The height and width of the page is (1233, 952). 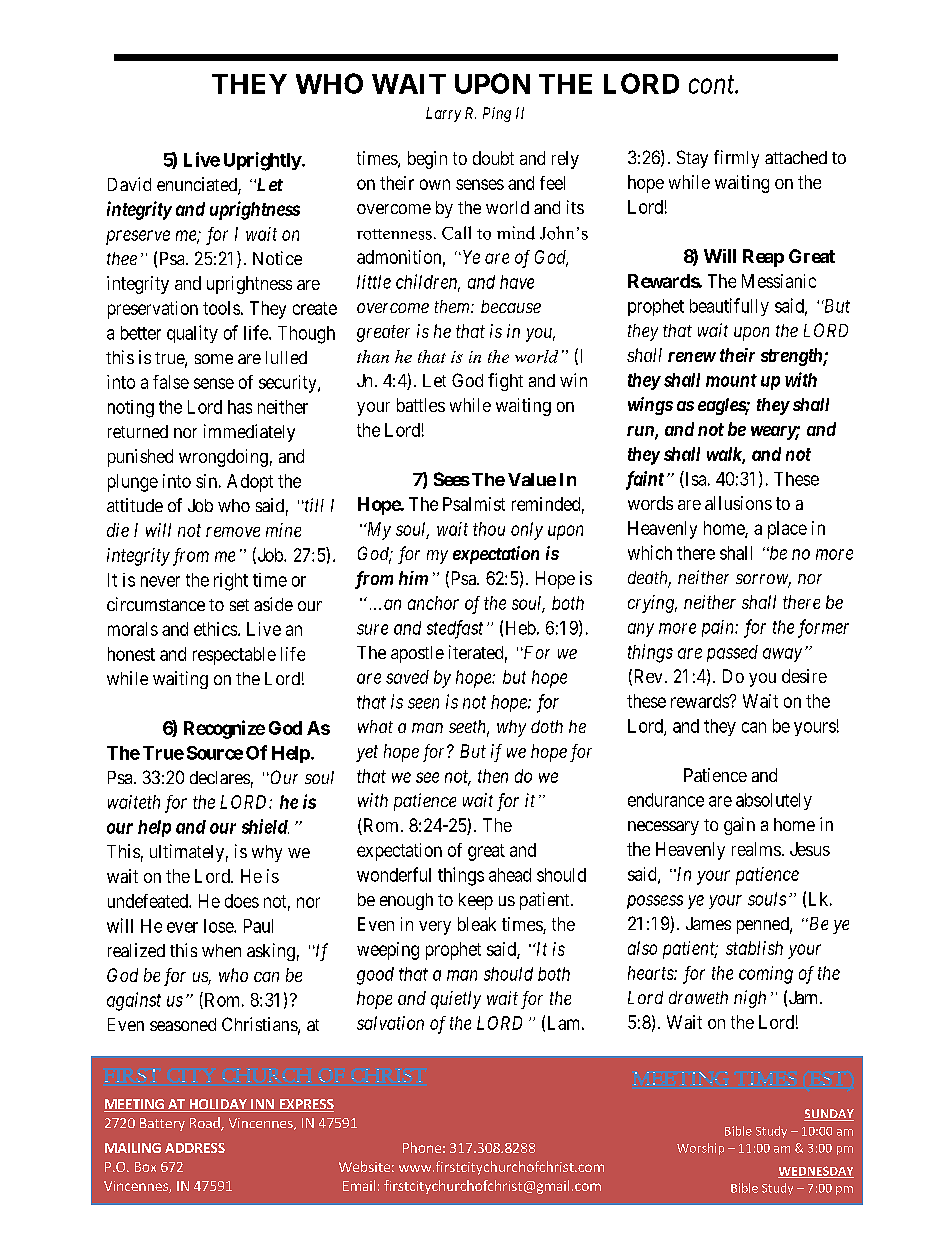 I want to click on Phone, so click(x=422, y=1147).
